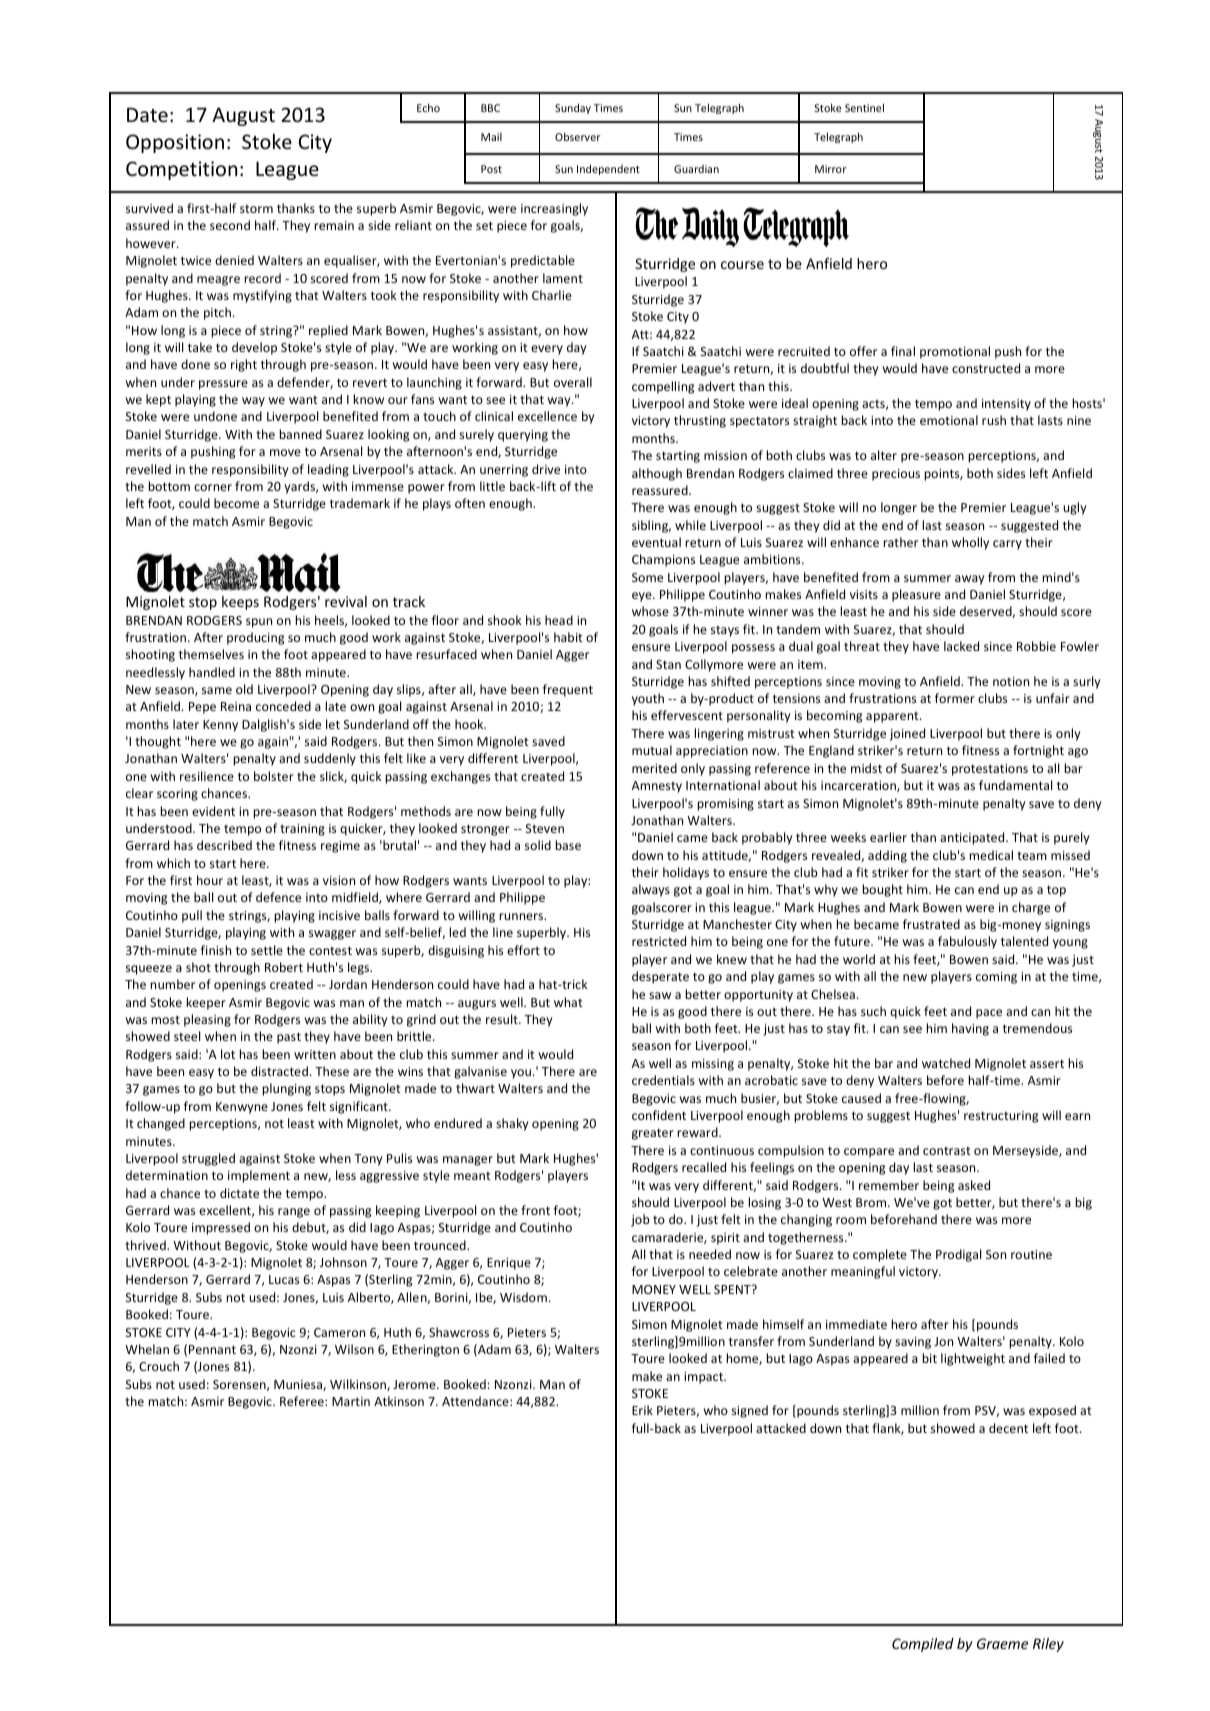 The width and height of the screenshot is (1210, 1711). Describe the element at coordinates (651, 890) in the screenshot. I see `always` at that location.
